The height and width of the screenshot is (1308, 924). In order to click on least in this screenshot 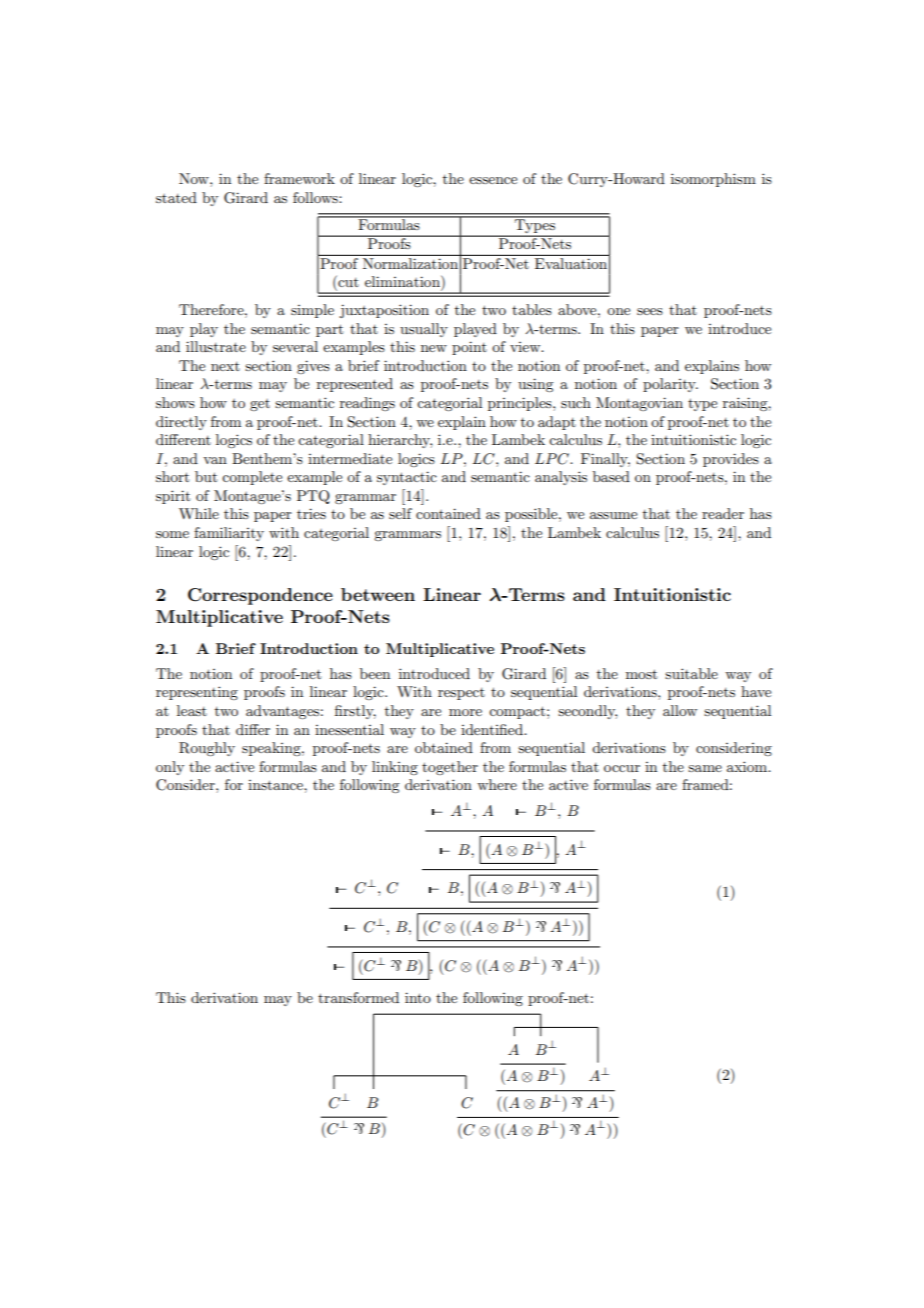, I will do `click(192, 710)`.
